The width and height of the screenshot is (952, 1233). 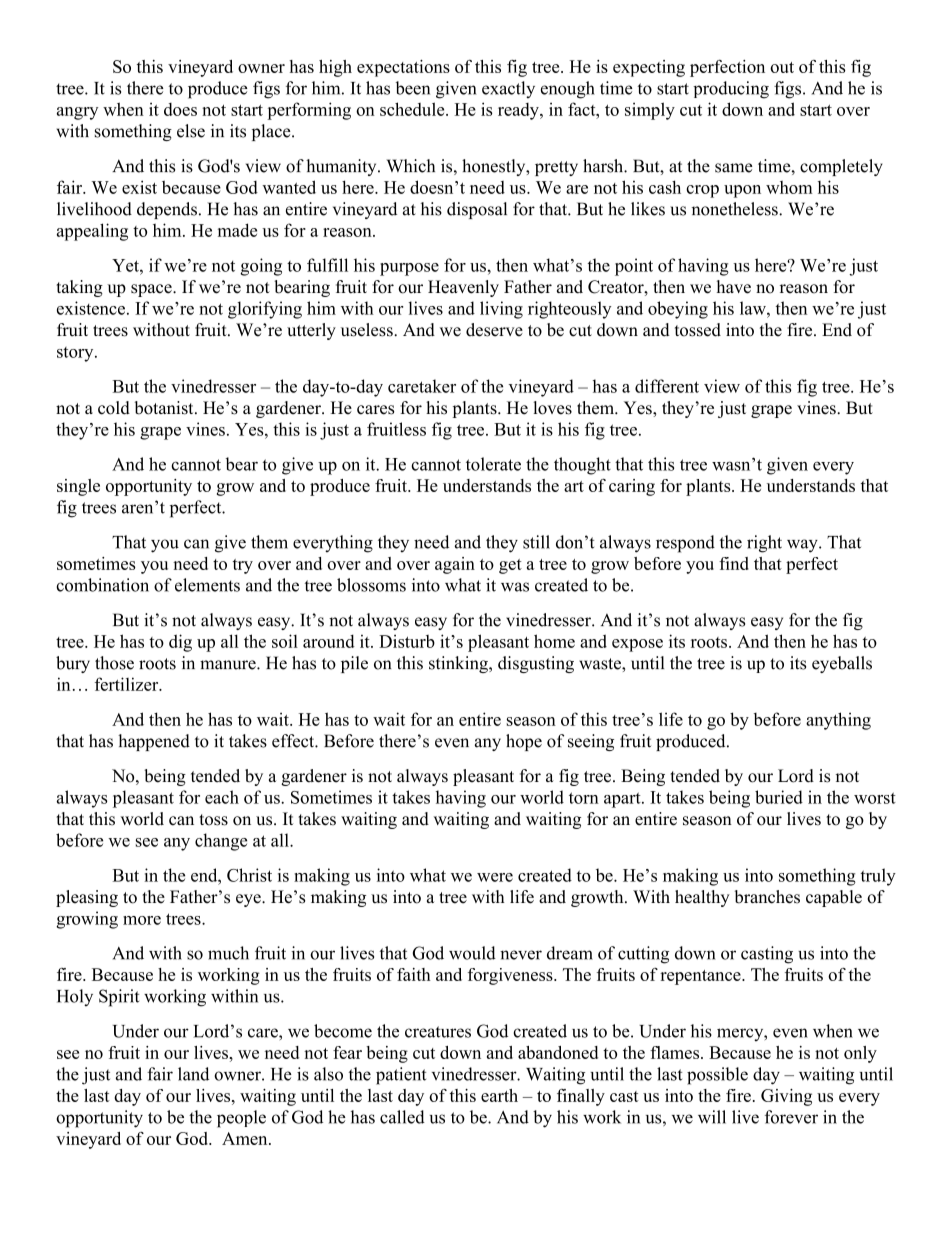 What do you see at coordinates (165, 408) in the screenshot?
I see `botanist` at bounding box center [165, 408].
